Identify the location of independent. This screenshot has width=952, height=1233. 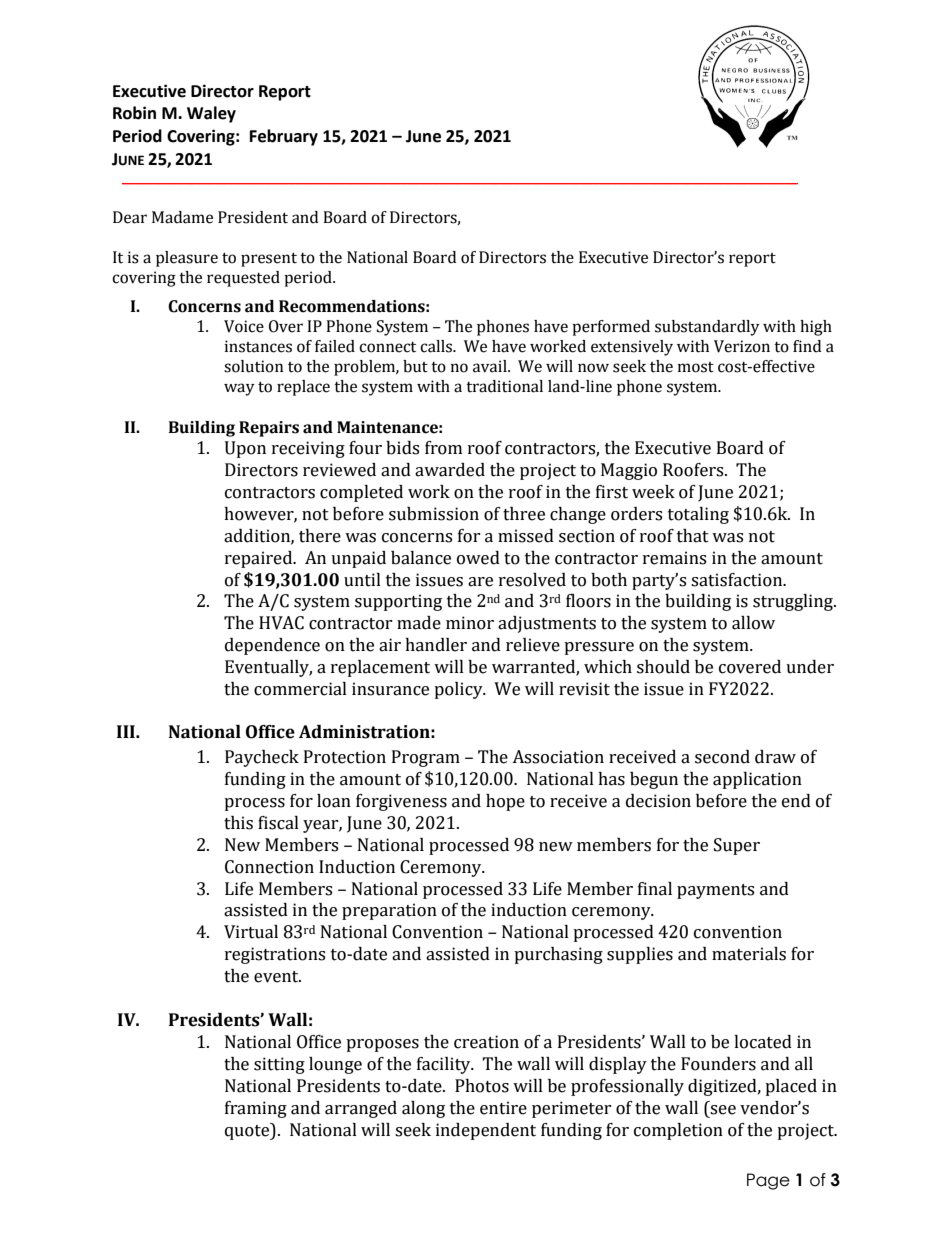
(486, 1131).
